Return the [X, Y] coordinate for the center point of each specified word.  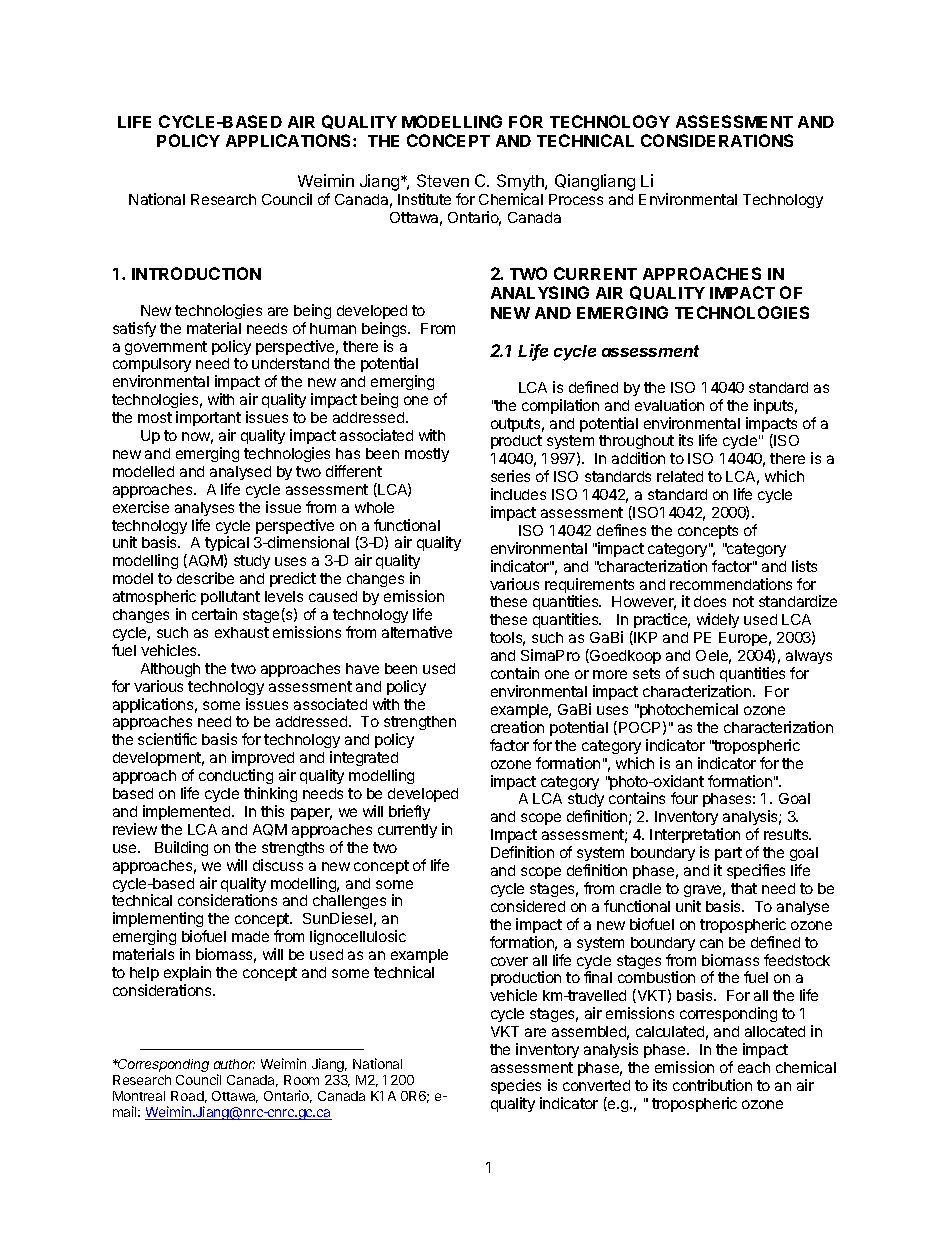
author [234, 1064]
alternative [417, 632]
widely [718, 620]
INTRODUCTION [196, 273]
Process [576, 199]
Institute [424, 199]
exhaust [242, 632]
